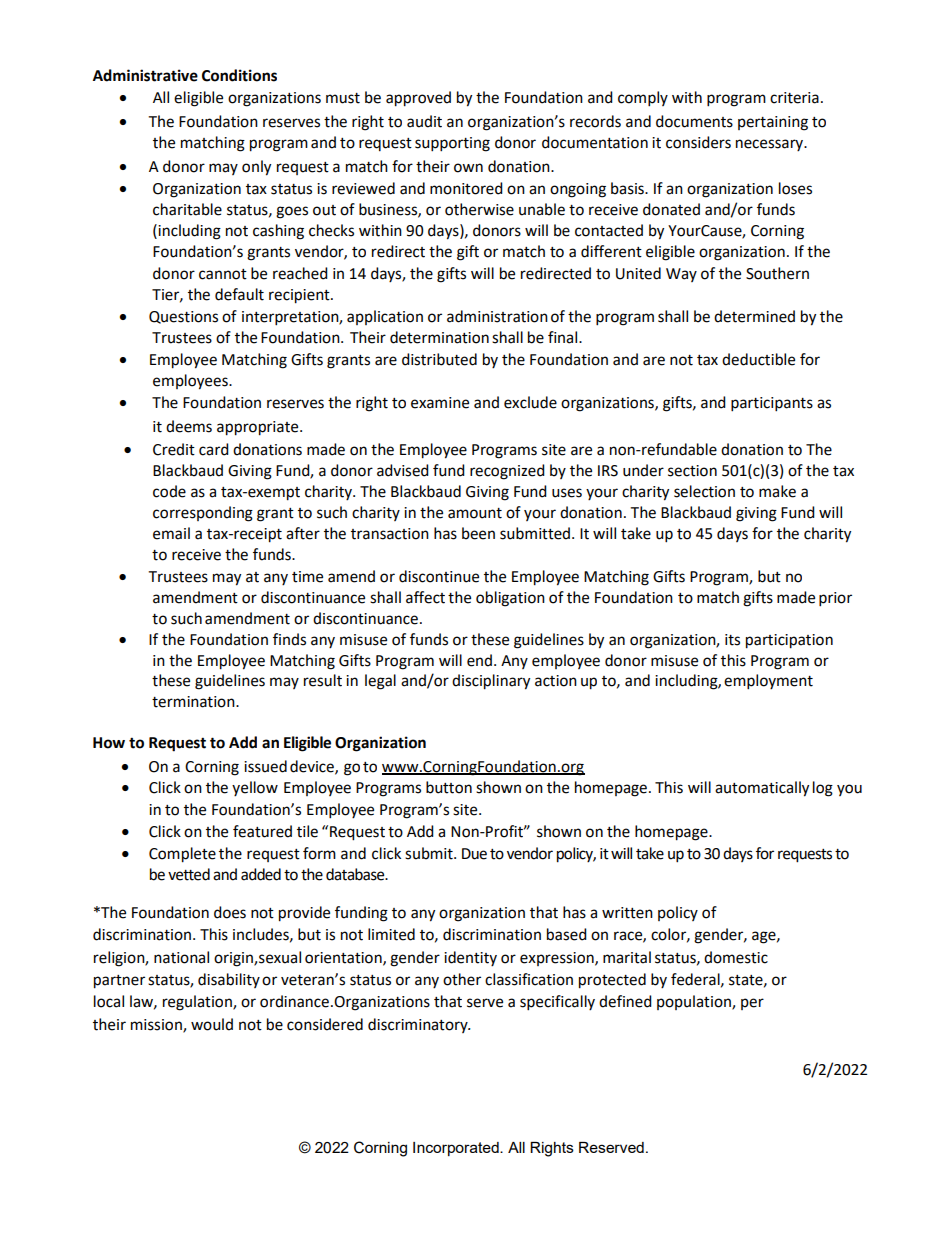 This screenshot has width=952, height=1233. I want to click on would, so click(212, 1024).
